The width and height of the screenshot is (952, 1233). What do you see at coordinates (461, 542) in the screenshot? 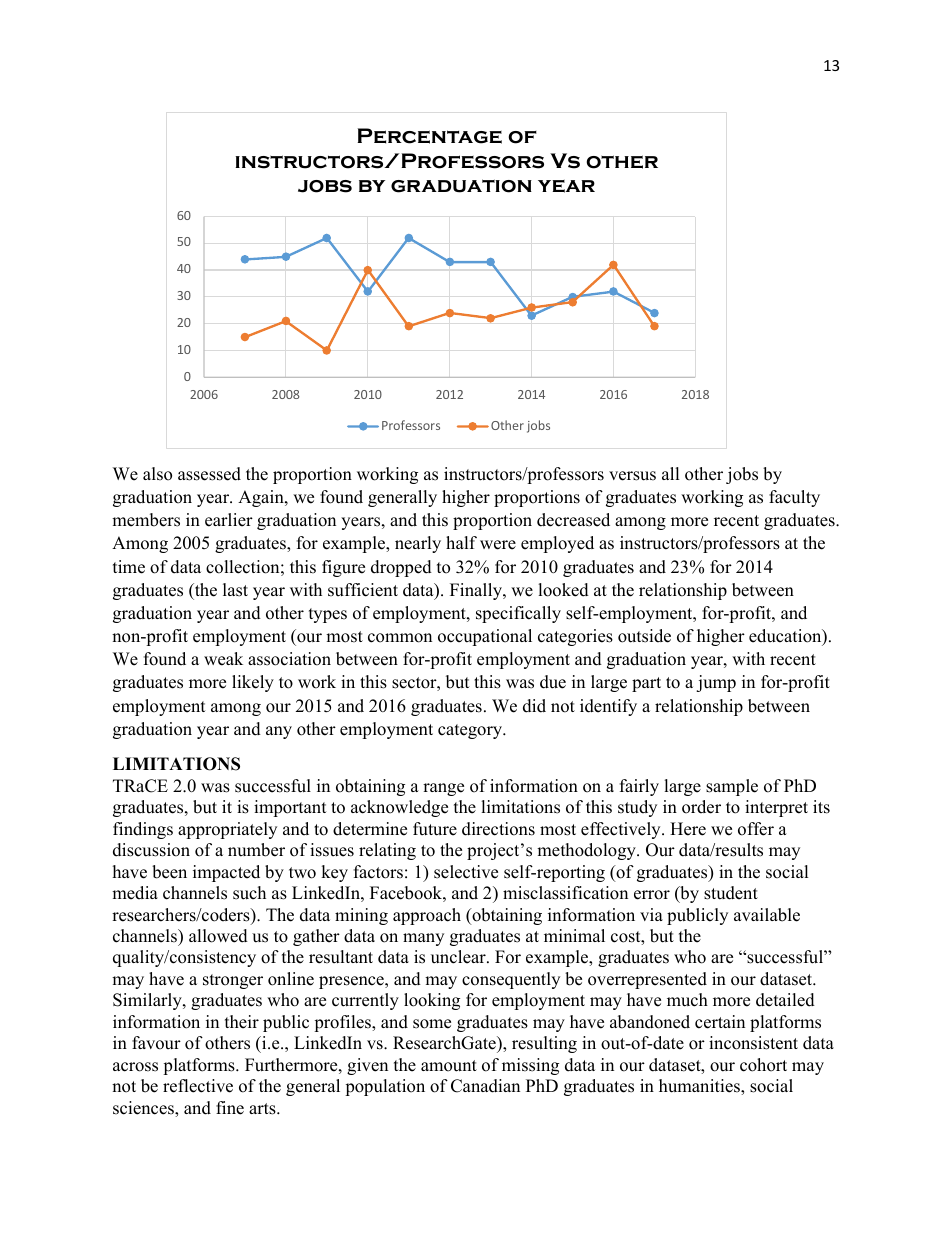
I see `half` at bounding box center [461, 542].
